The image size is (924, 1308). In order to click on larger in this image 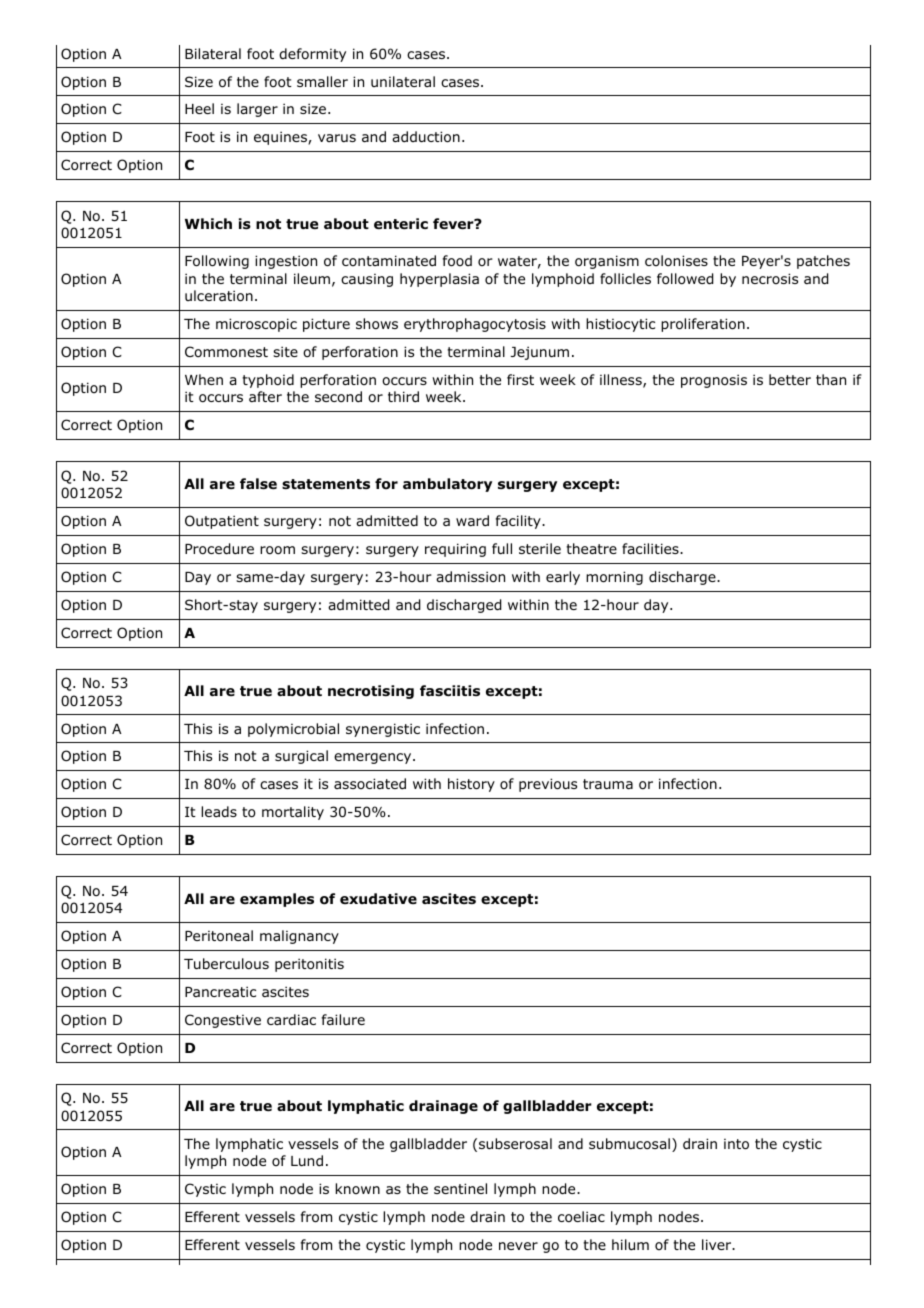, I will do `click(257, 110)`.
